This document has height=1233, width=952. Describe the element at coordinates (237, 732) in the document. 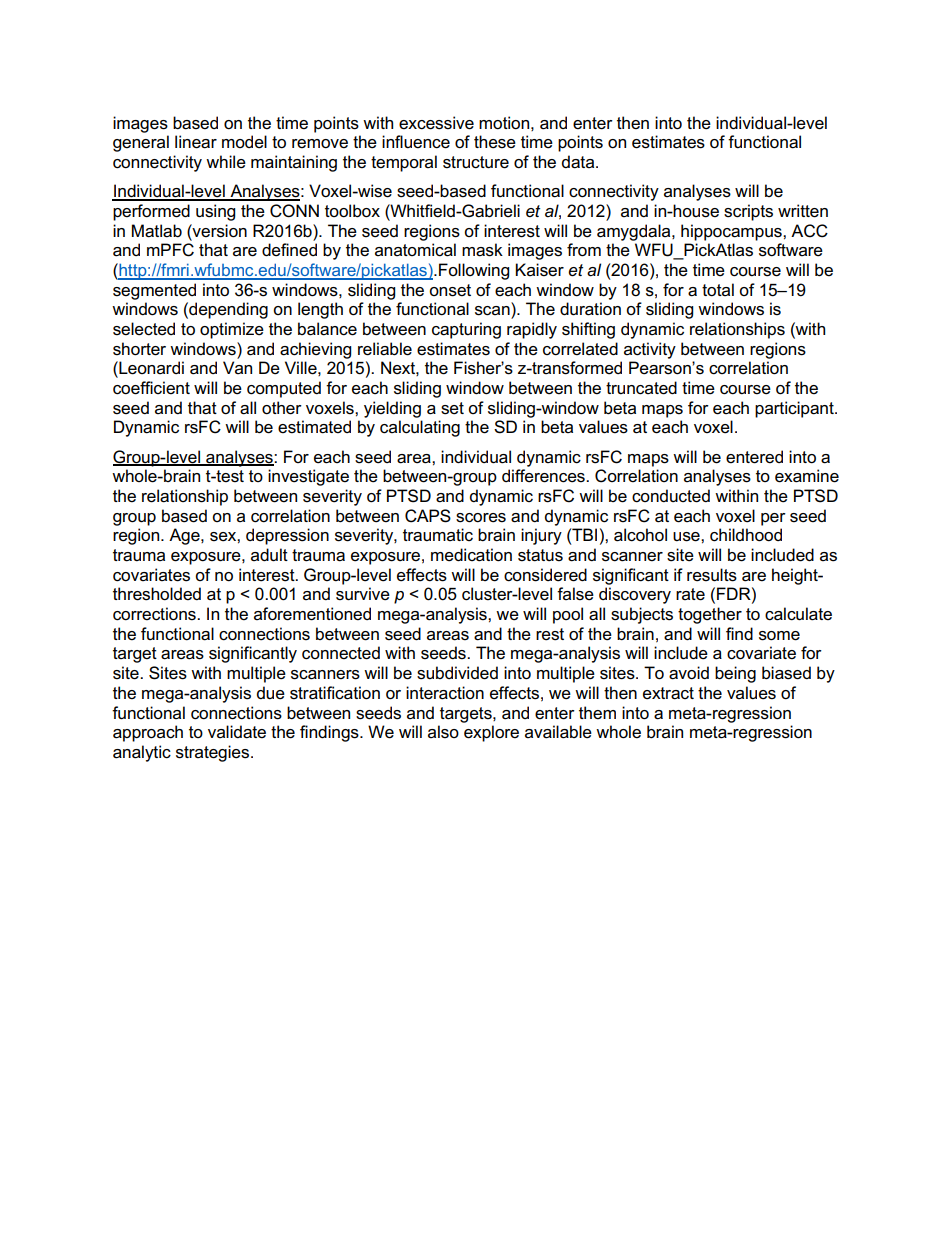

I see `validate` at that location.
